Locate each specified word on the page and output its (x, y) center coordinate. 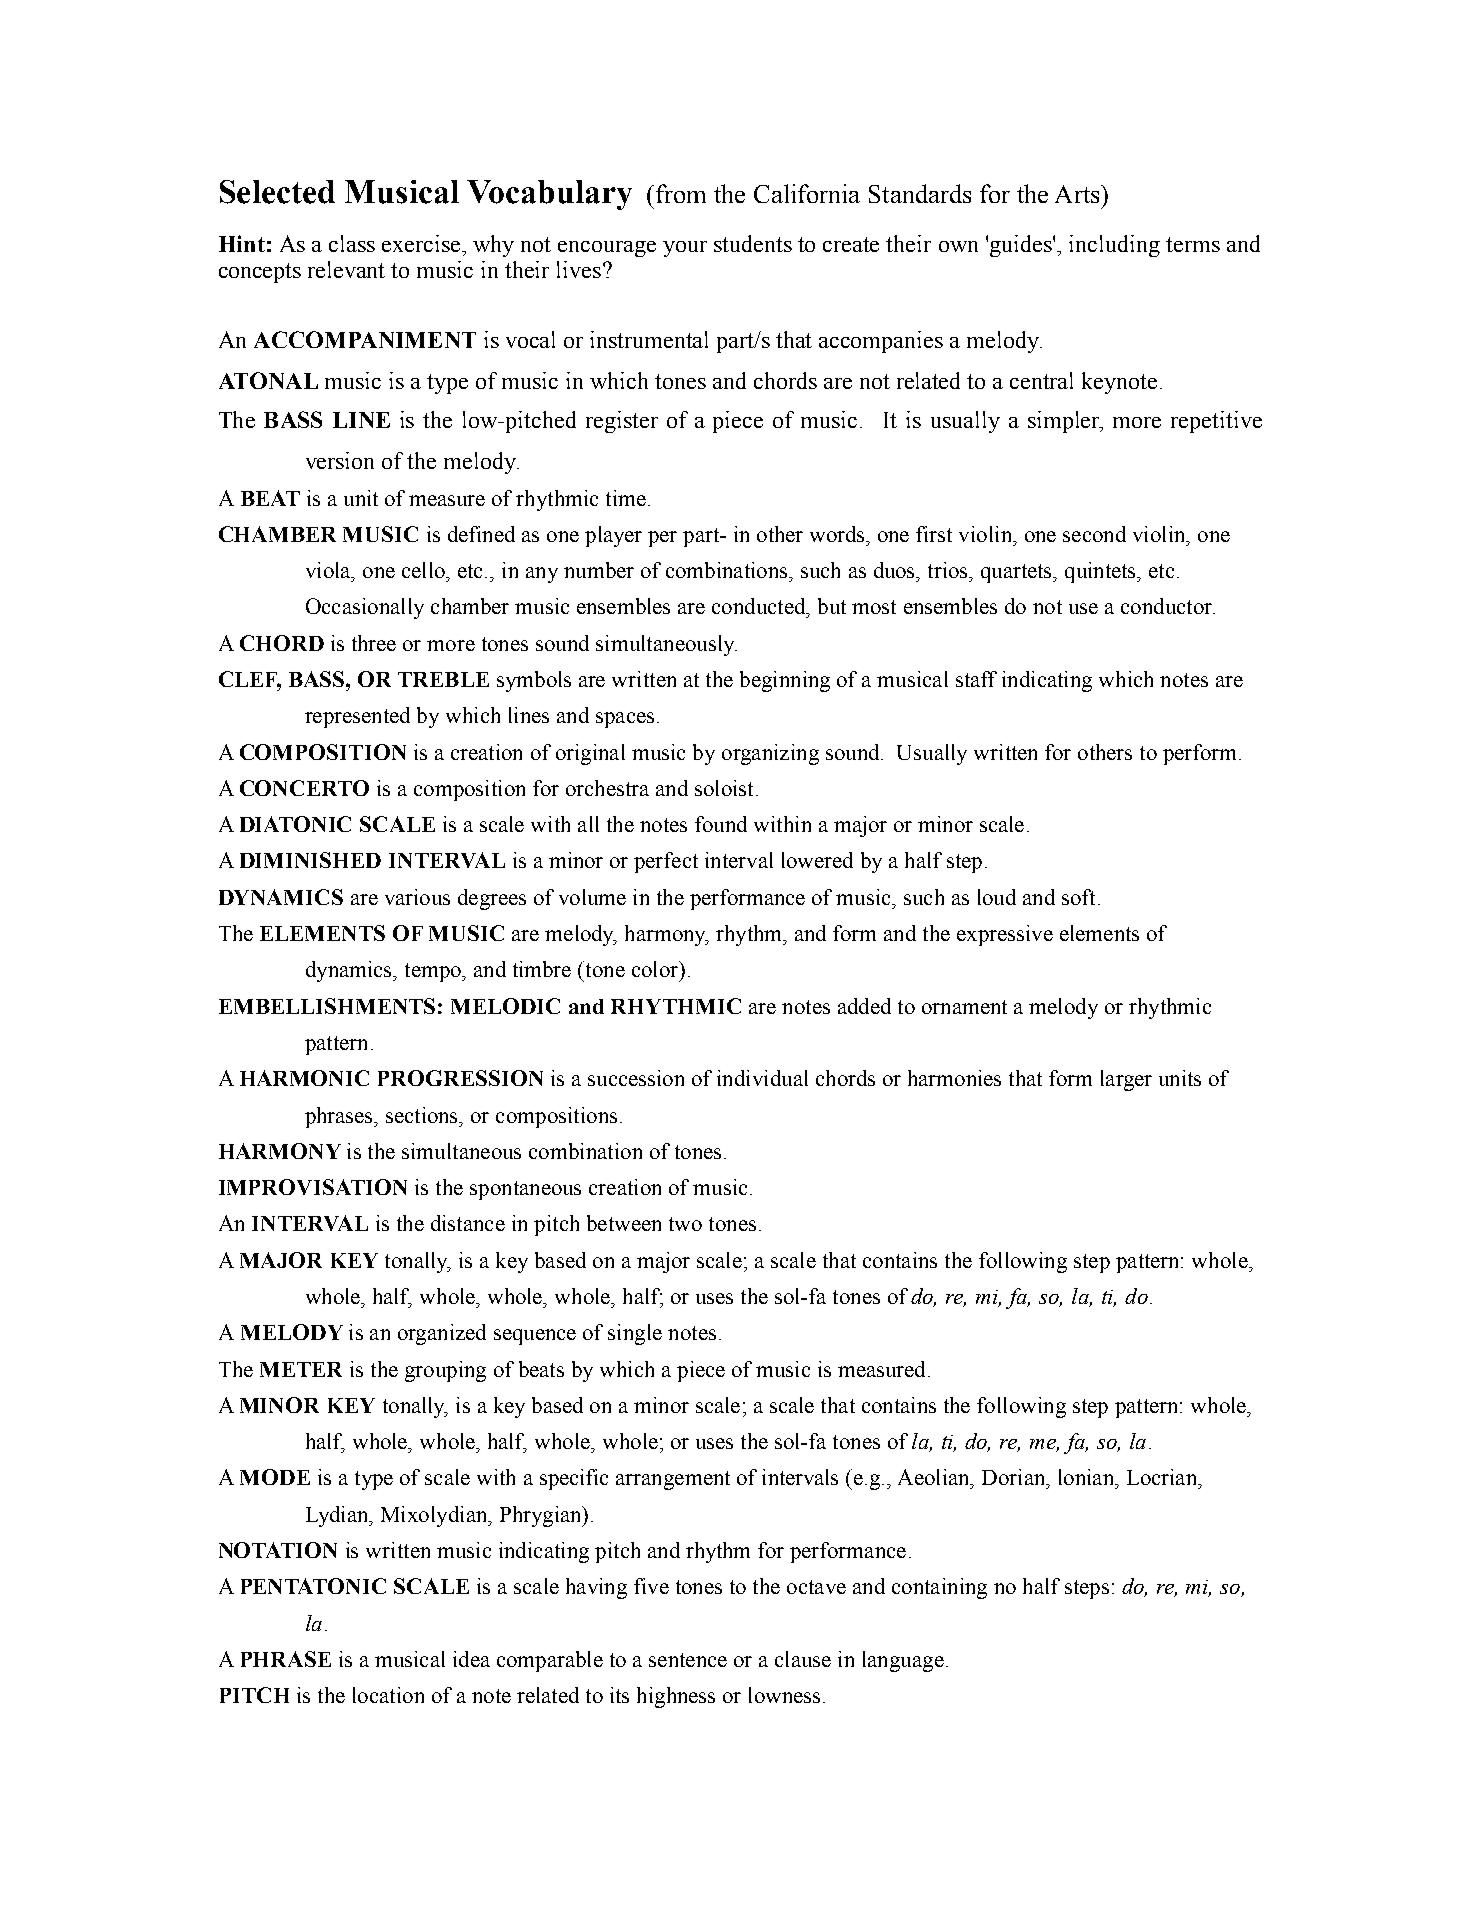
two (685, 1224)
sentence (688, 1660)
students (753, 243)
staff (976, 679)
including (1114, 246)
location (388, 1695)
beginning (785, 681)
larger (1126, 1080)
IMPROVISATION (313, 1187)
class (352, 243)
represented (357, 717)
